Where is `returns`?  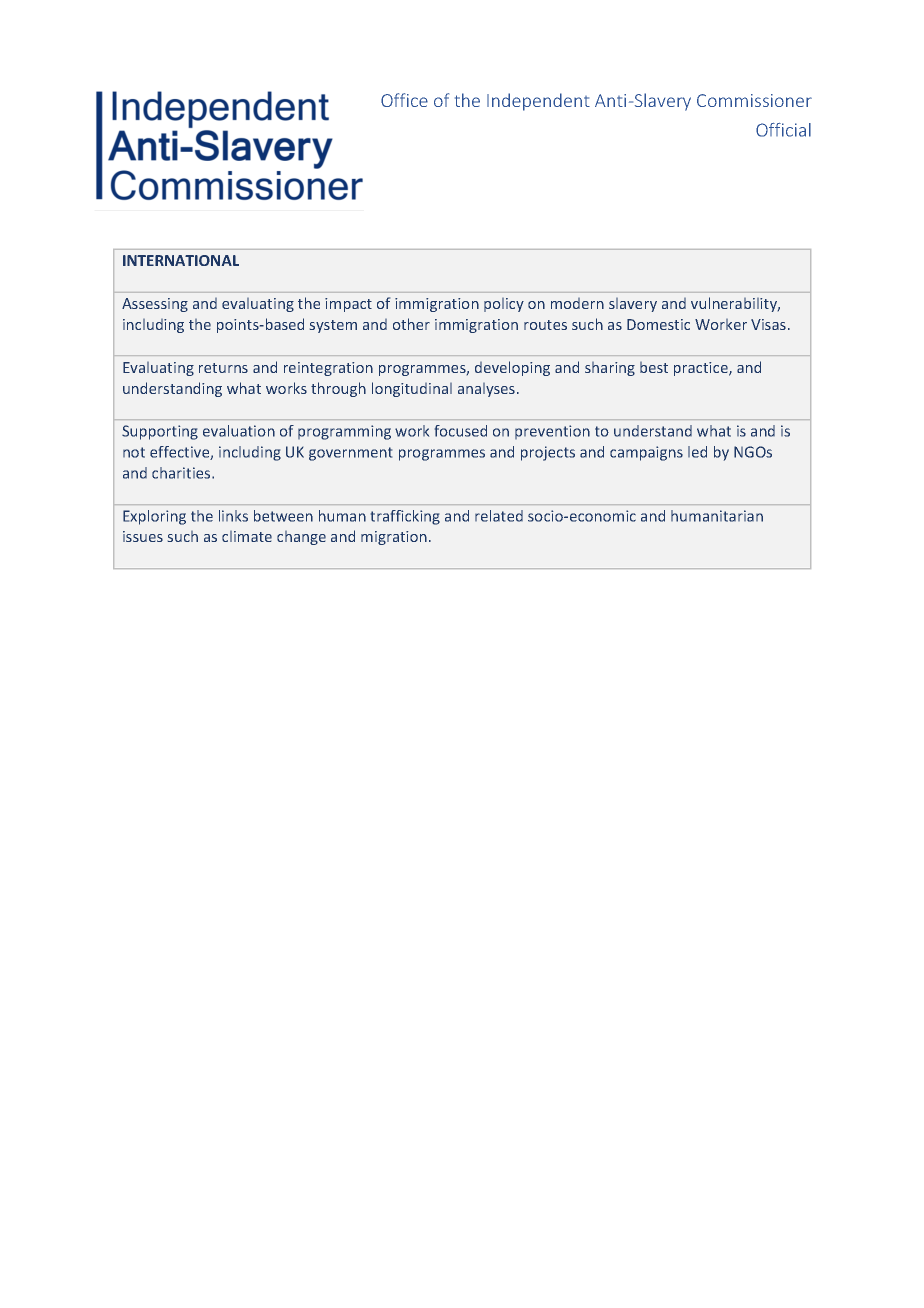
returns is located at coordinates (223, 368).
